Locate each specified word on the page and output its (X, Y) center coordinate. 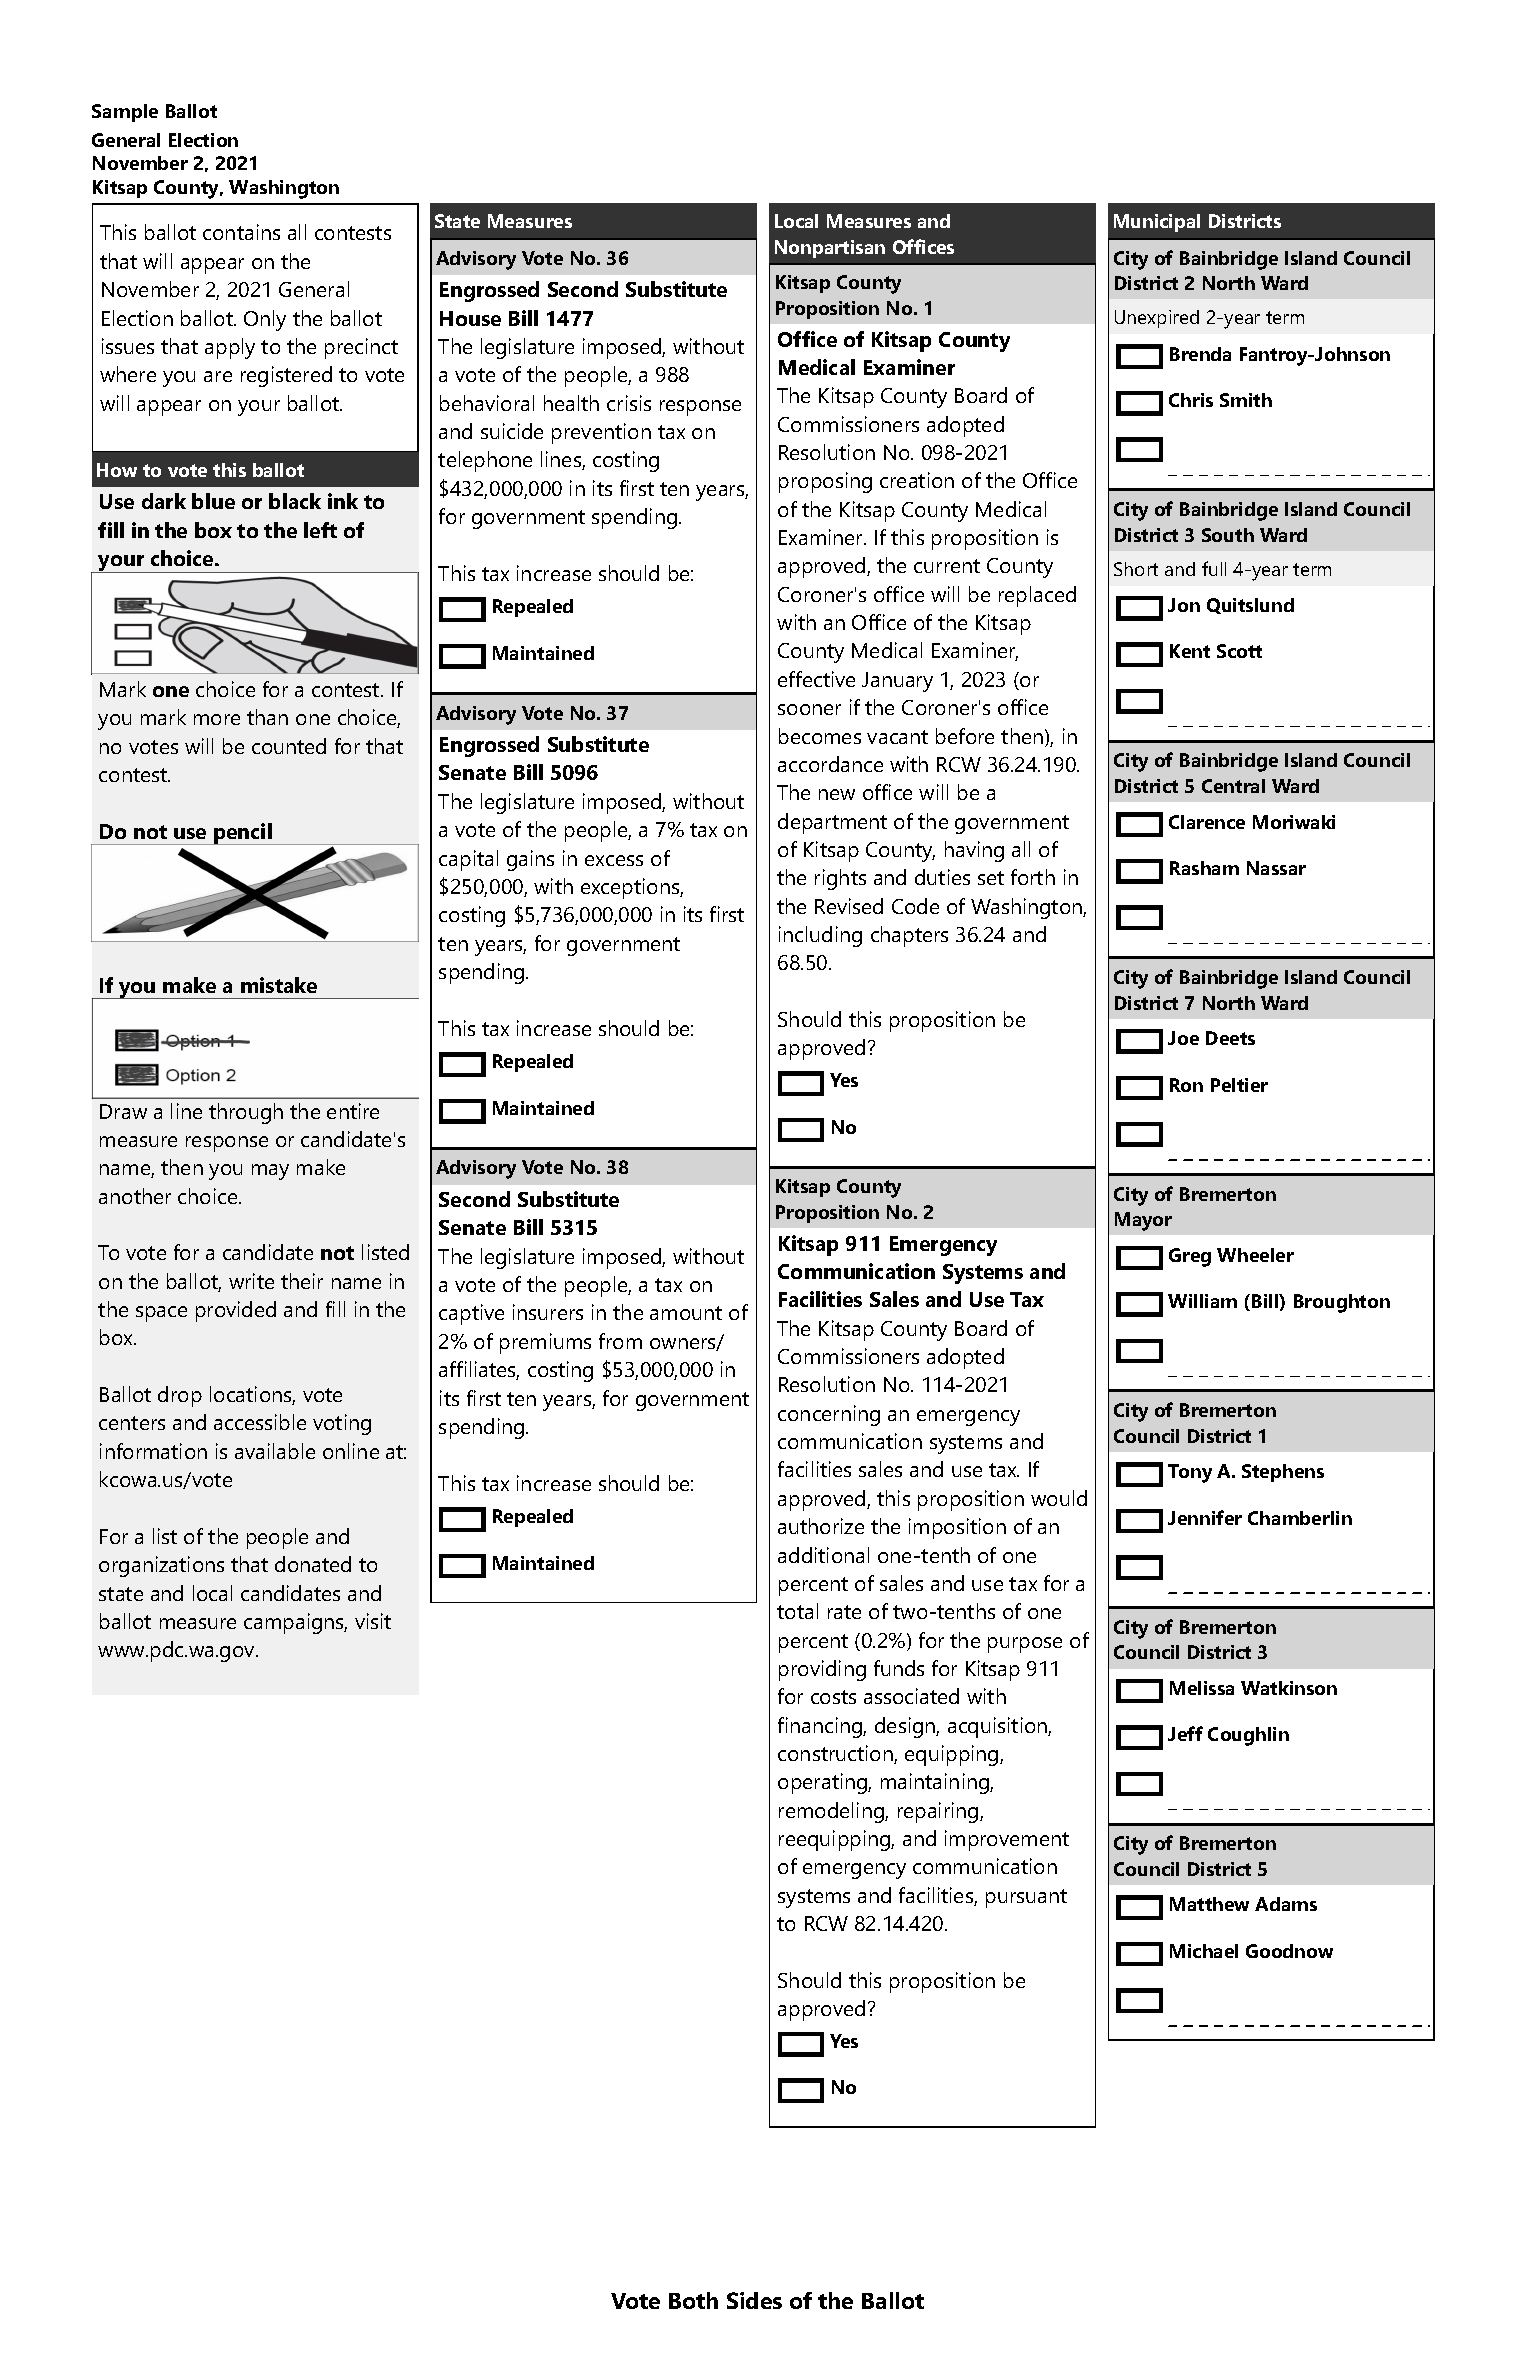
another (135, 1196)
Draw (123, 1111)
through (246, 1113)
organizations (161, 1566)
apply (230, 348)
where (128, 374)
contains (241, 232)
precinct (361, 348)
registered (286, 376)
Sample (125, 113)
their (302, 1281)
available (275, 1451)
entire (353, 1111)
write (251, 1281)
